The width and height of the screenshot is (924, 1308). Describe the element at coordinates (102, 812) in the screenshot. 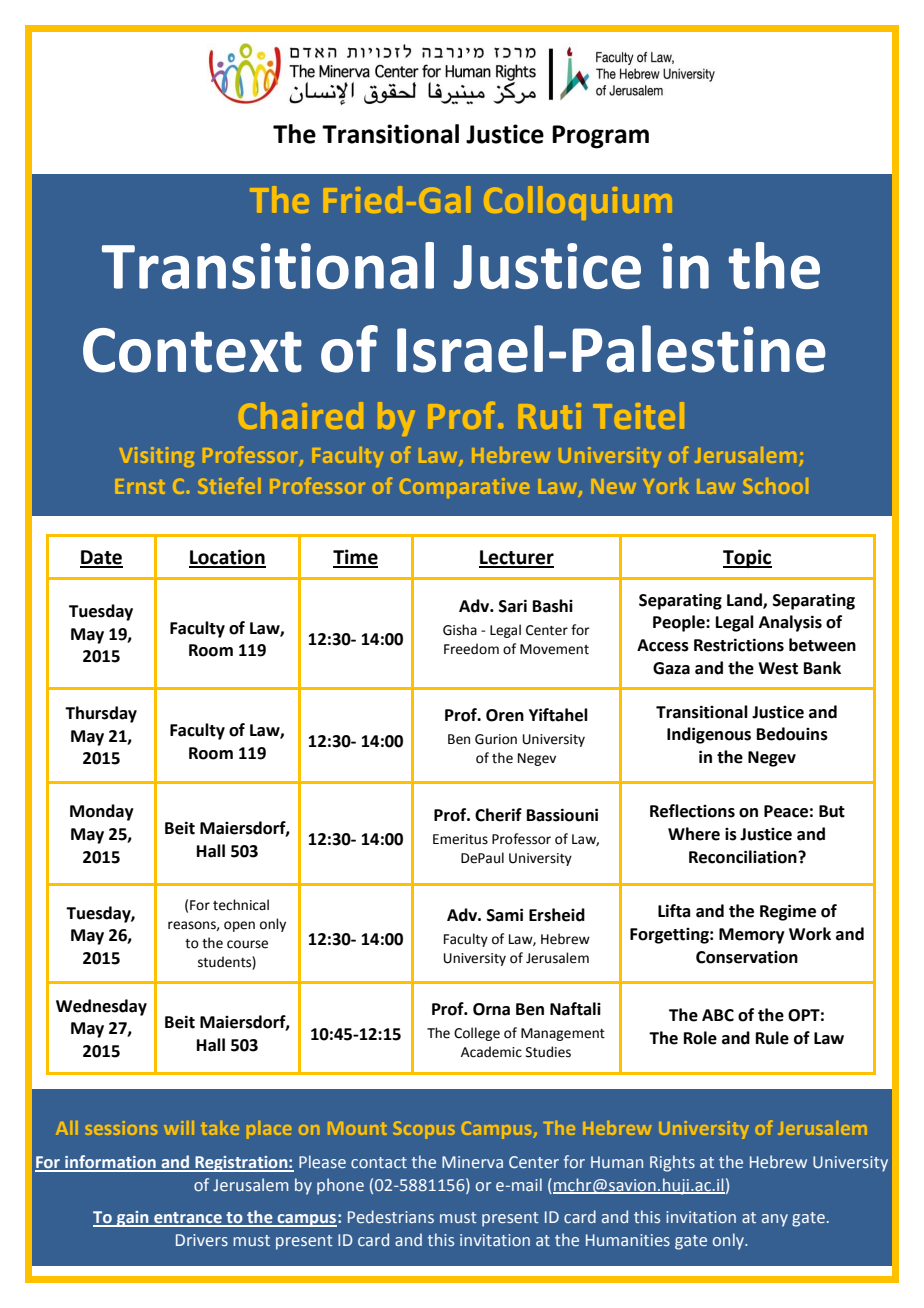

I see `Monday` at that location.
